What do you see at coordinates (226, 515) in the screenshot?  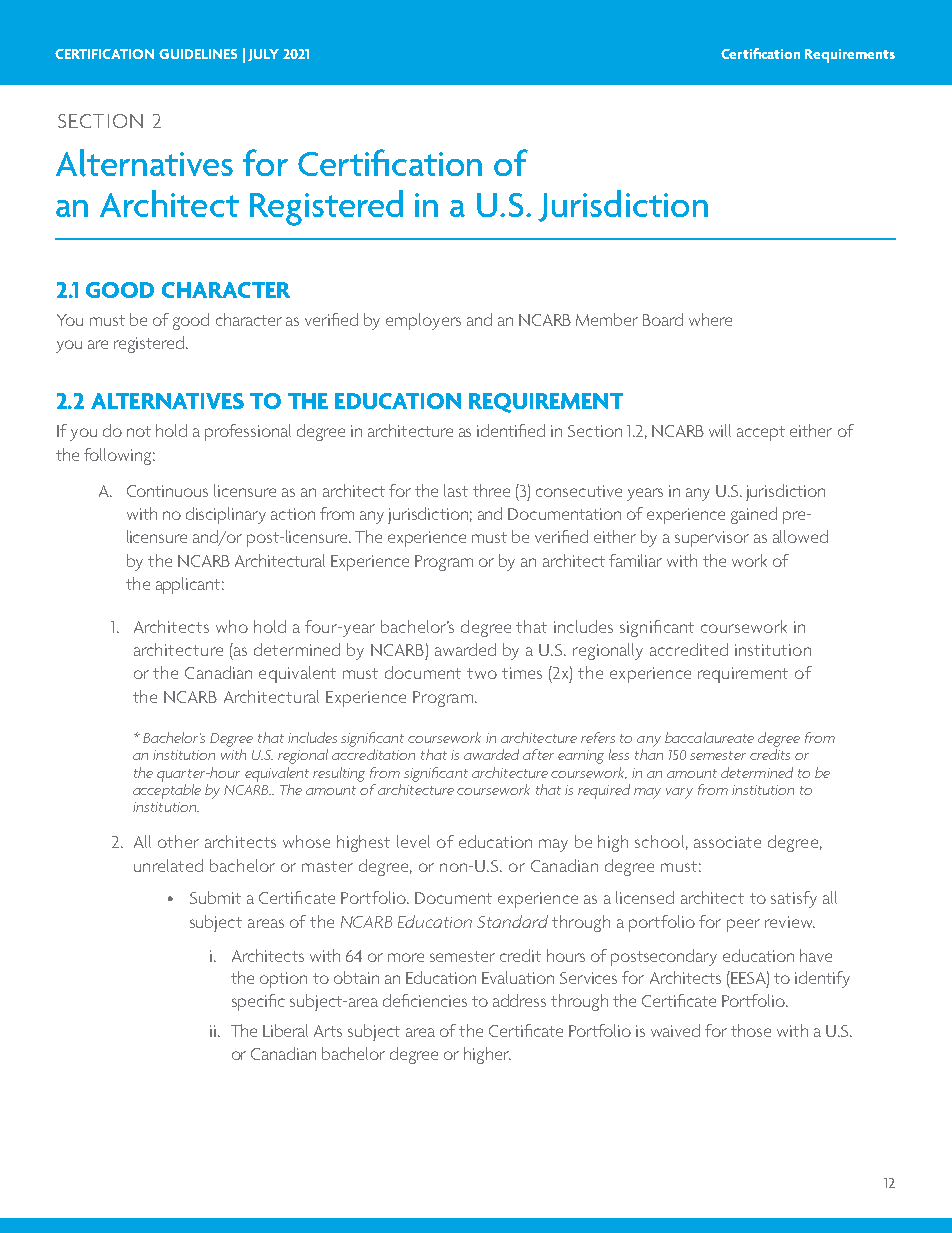 I see `disciplinary` at bounding box center [226, 515].
